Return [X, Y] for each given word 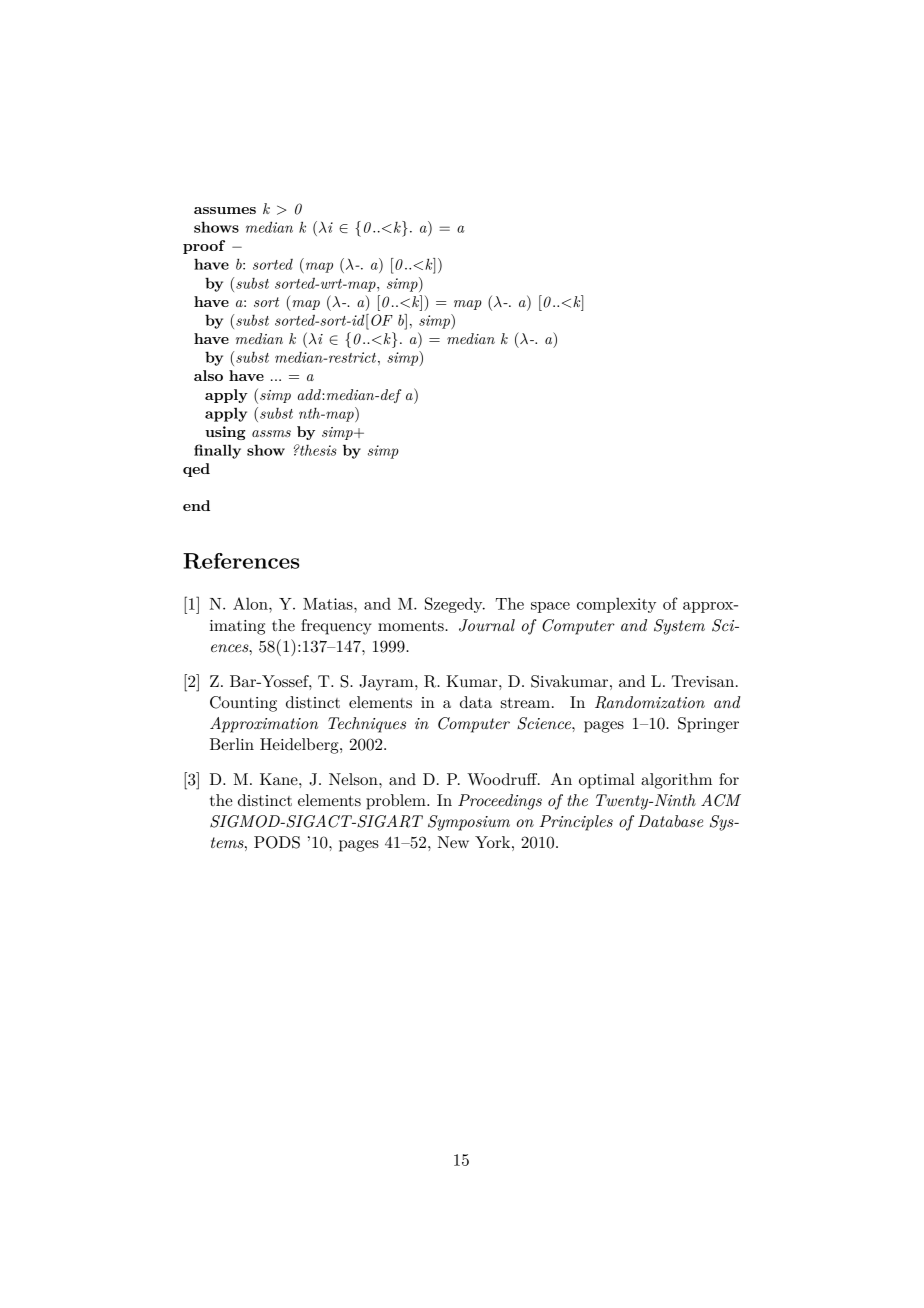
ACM [721, 800]
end [196, 505]
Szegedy [455, 605]
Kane [280, 779]
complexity [616, 605]
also [208, 375]
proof [204, 247]
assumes [225, 210]
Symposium [469, 823]
